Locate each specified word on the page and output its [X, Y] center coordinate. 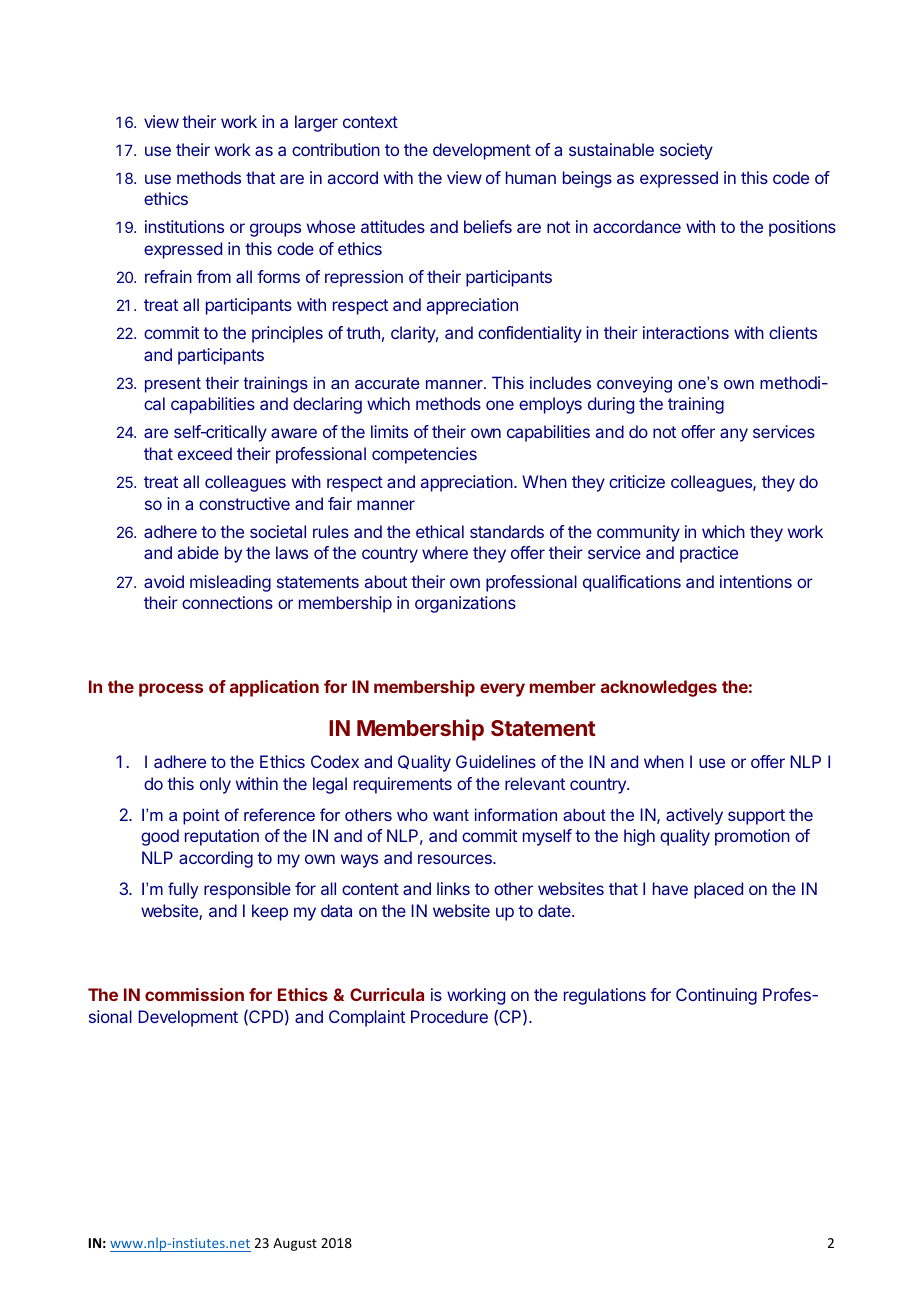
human [531, 177]
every [502, 690]
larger [316, 123]
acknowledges [659, 688]
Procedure [449, 1016]
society [686, 151]
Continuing [716, 996]
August [295, 1244]
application [274, 688]
